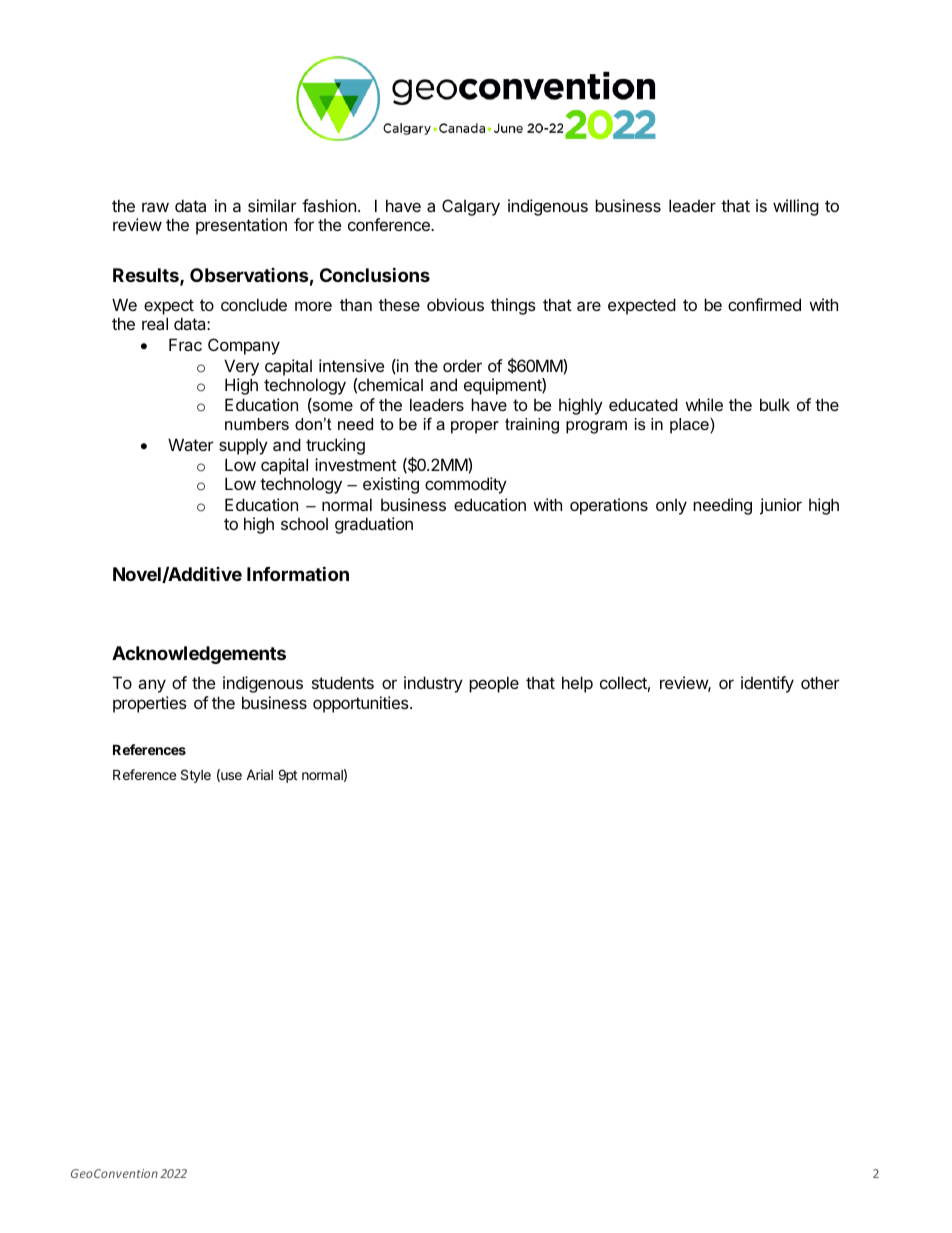  I want to click on bulk, so click(775, 404).
